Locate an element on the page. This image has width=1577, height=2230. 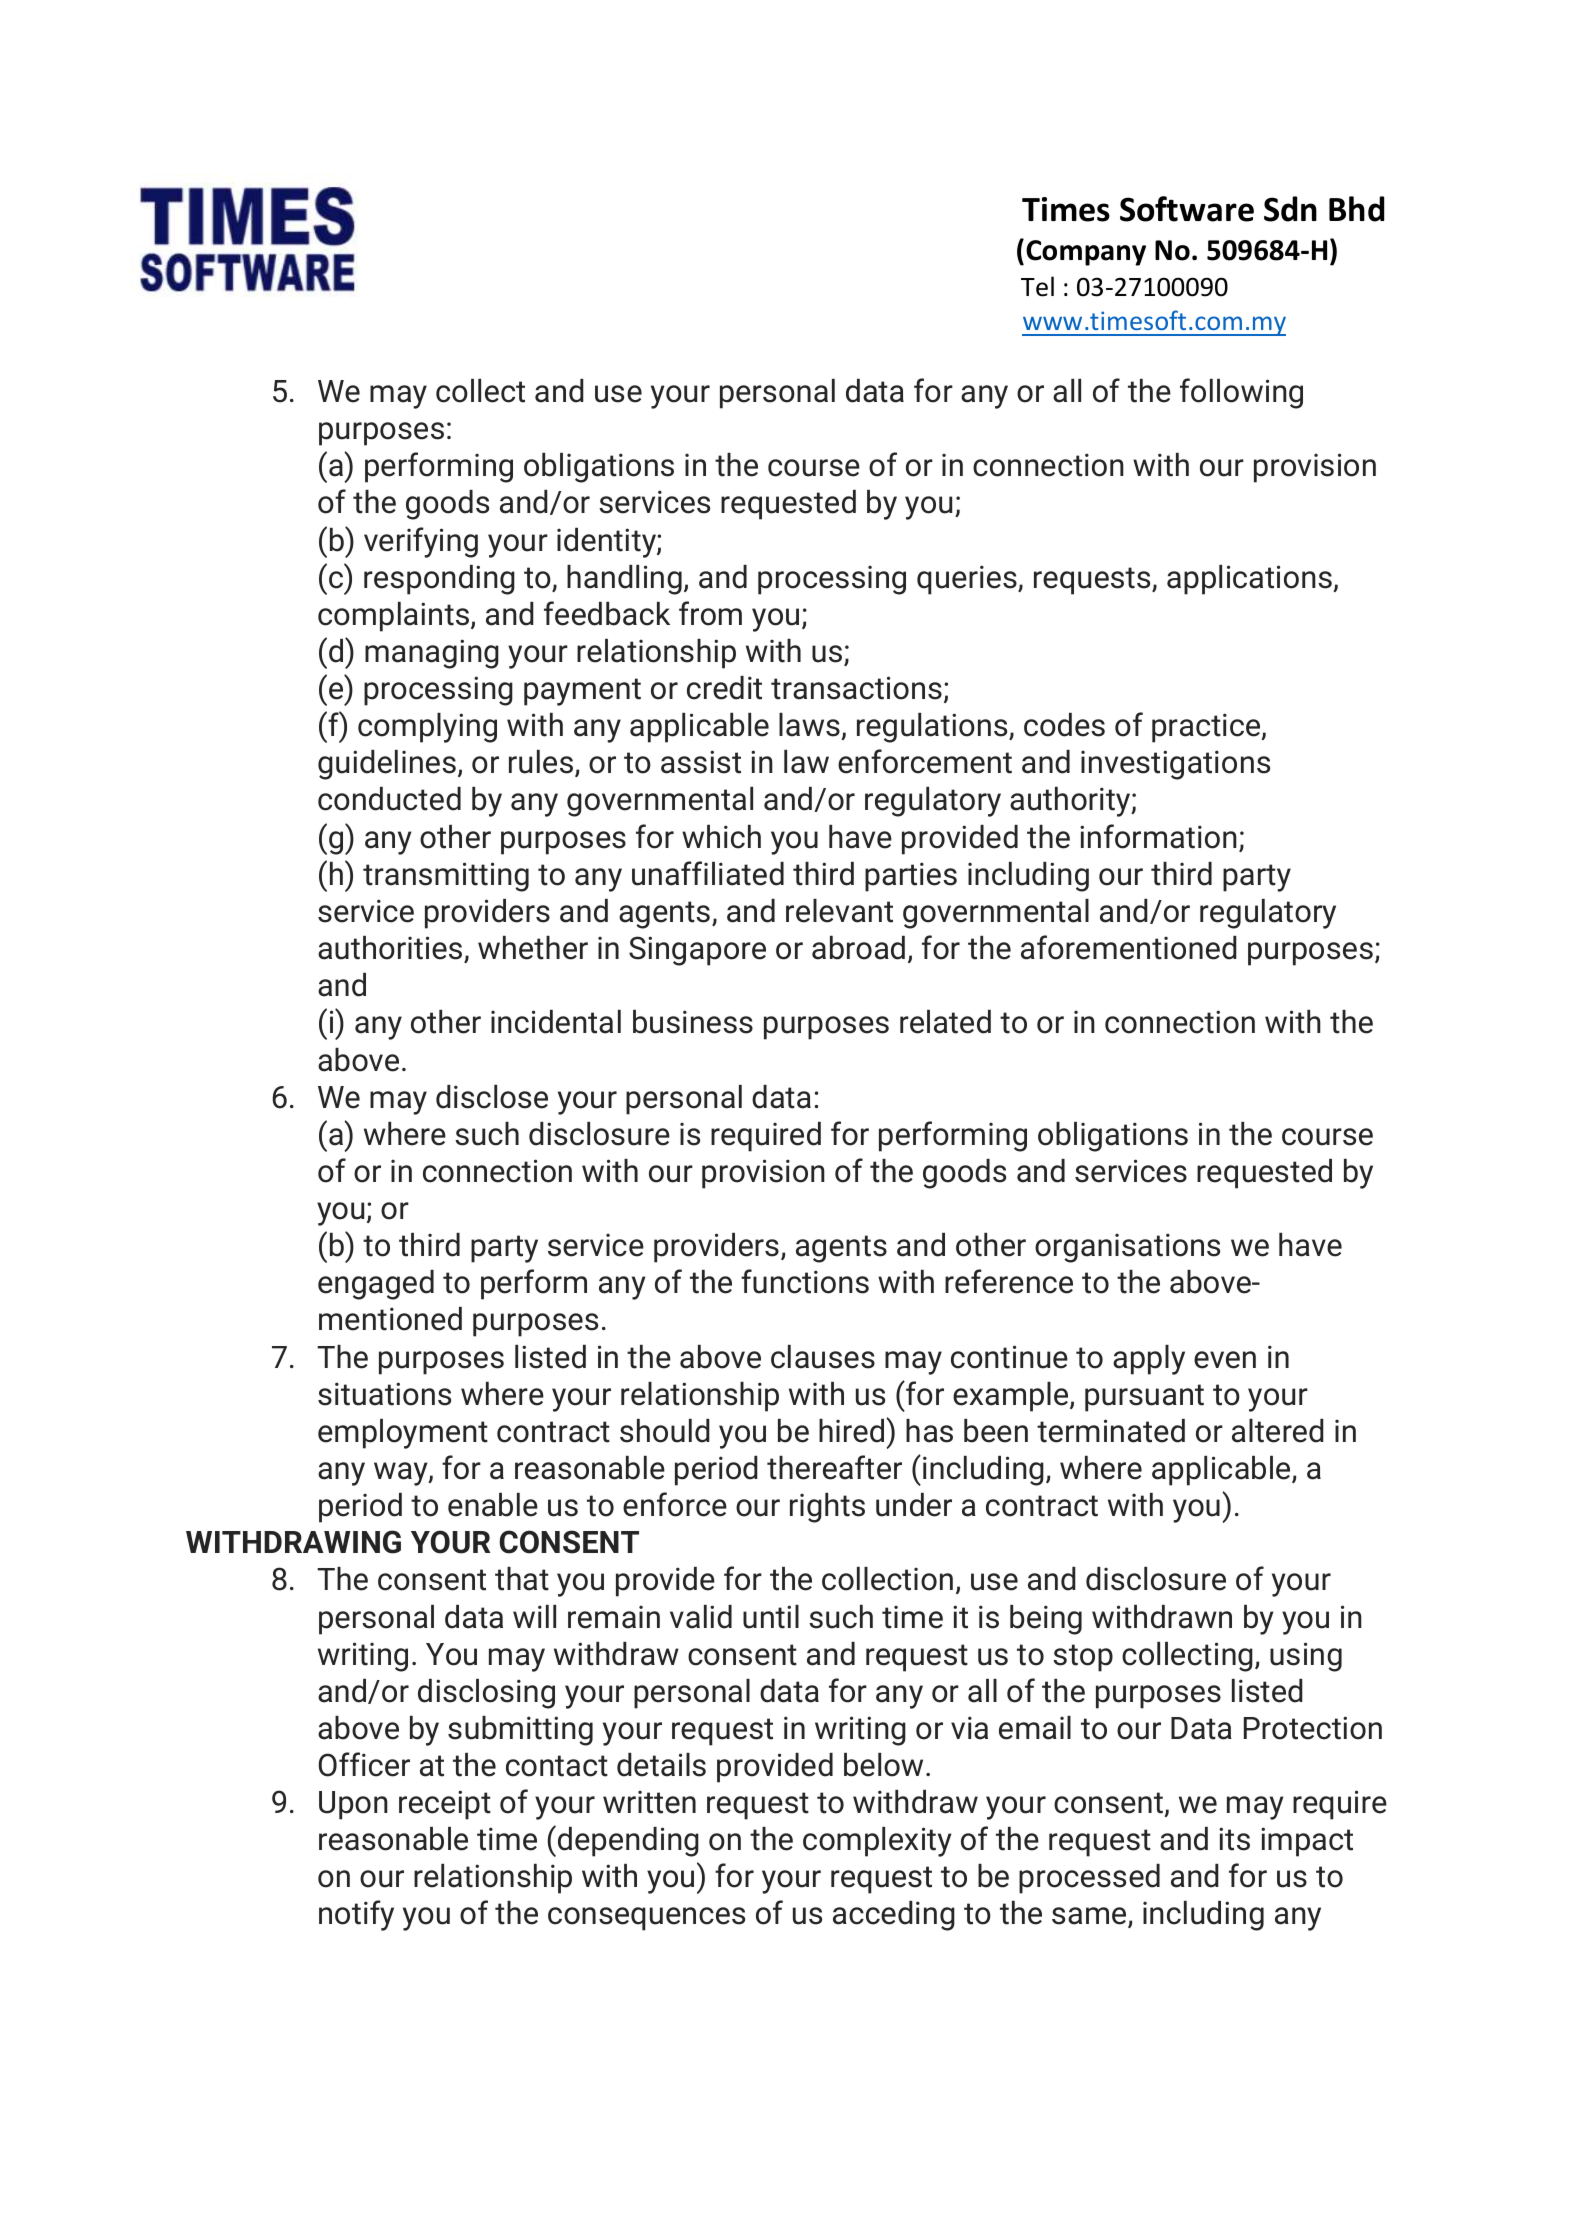
transactions is located at coordinates (856, 688).
